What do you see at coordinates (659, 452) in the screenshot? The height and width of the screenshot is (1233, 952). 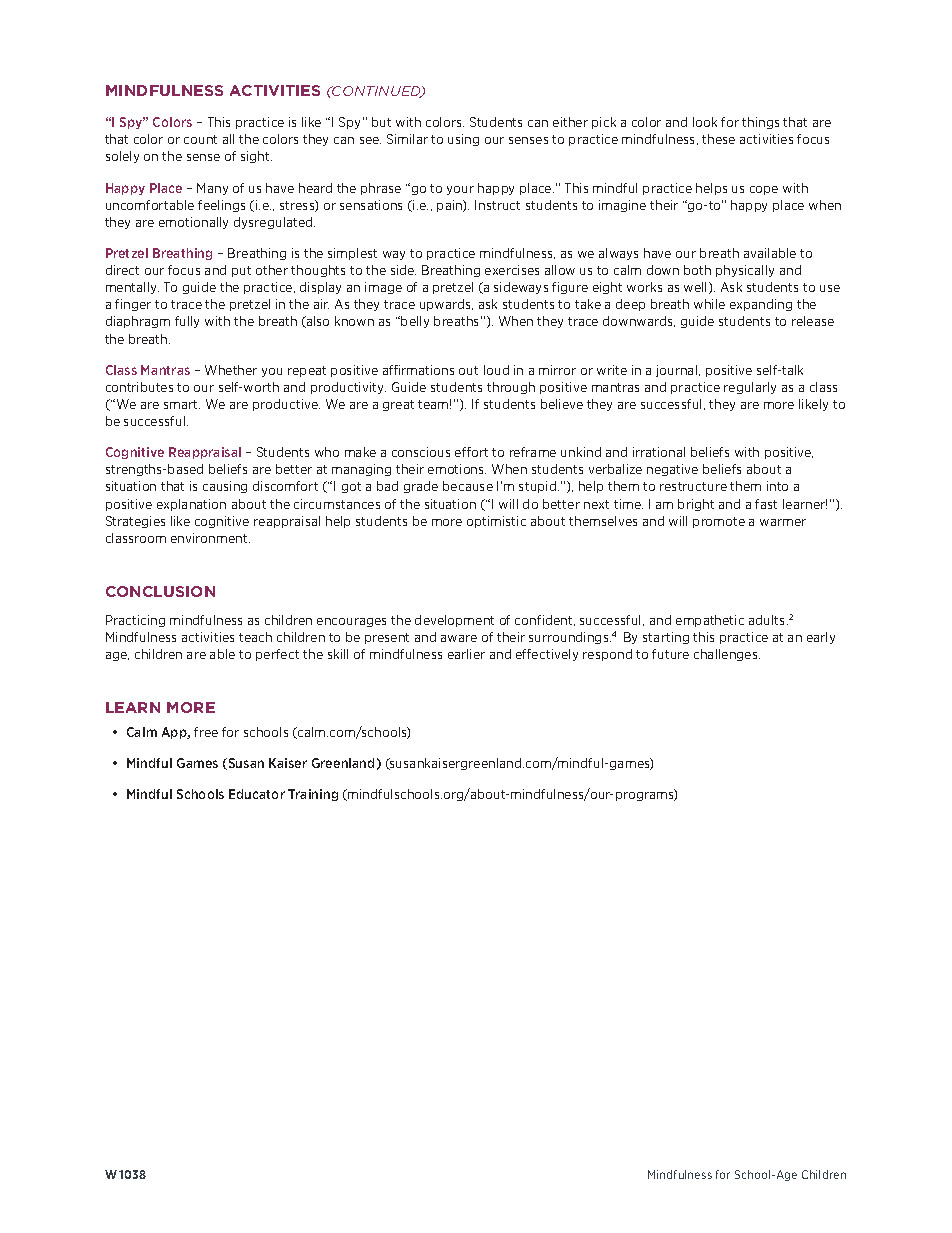 I see `irrational` at bounding box center [659, 452].
